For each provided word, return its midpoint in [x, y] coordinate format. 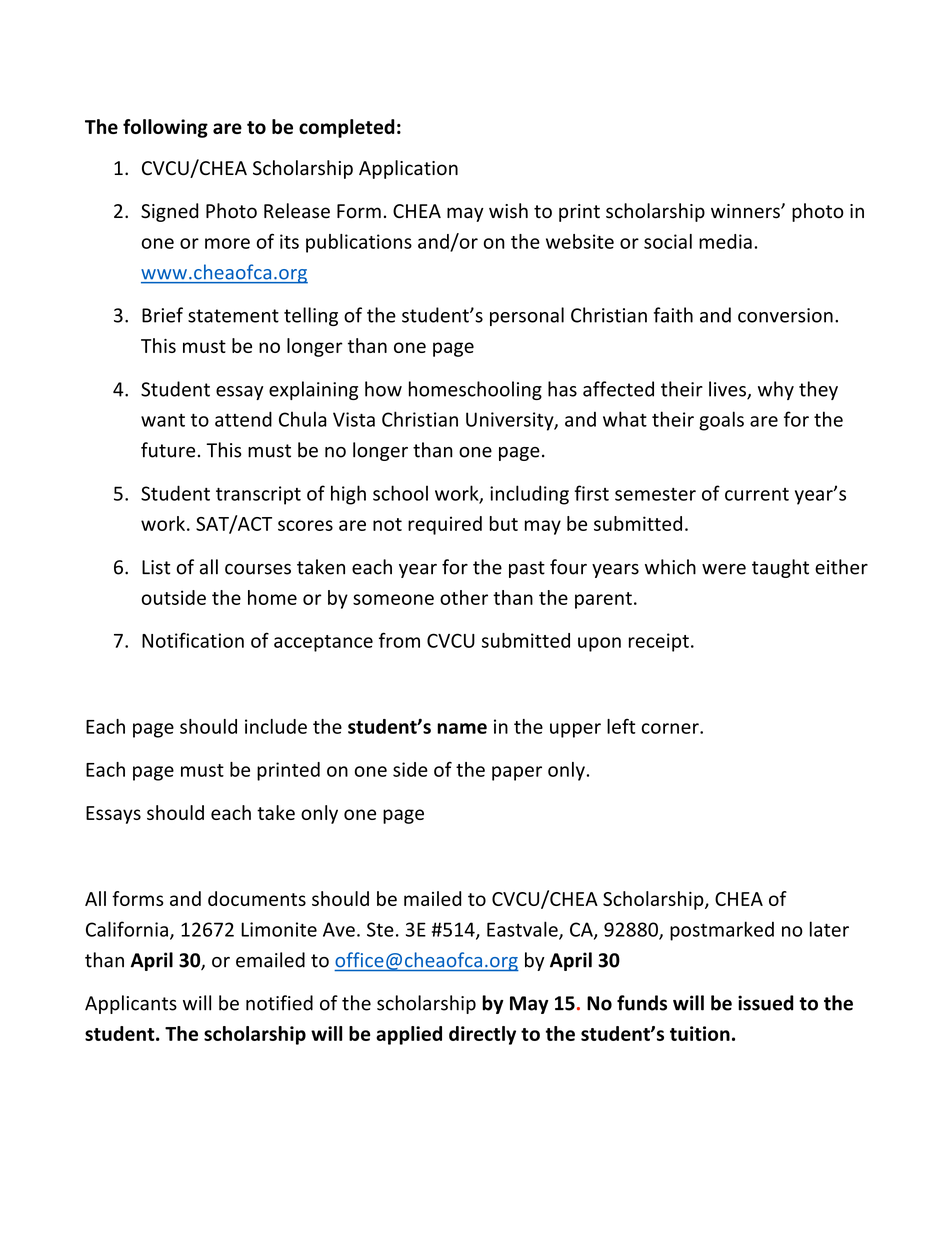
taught [780, 568]
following [165, 128]
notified [279, 1003]
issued [766, 1003]
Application [408, 169]
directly [482, 1035]
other [464, 597]
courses [258, 569]
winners [746, 211]
